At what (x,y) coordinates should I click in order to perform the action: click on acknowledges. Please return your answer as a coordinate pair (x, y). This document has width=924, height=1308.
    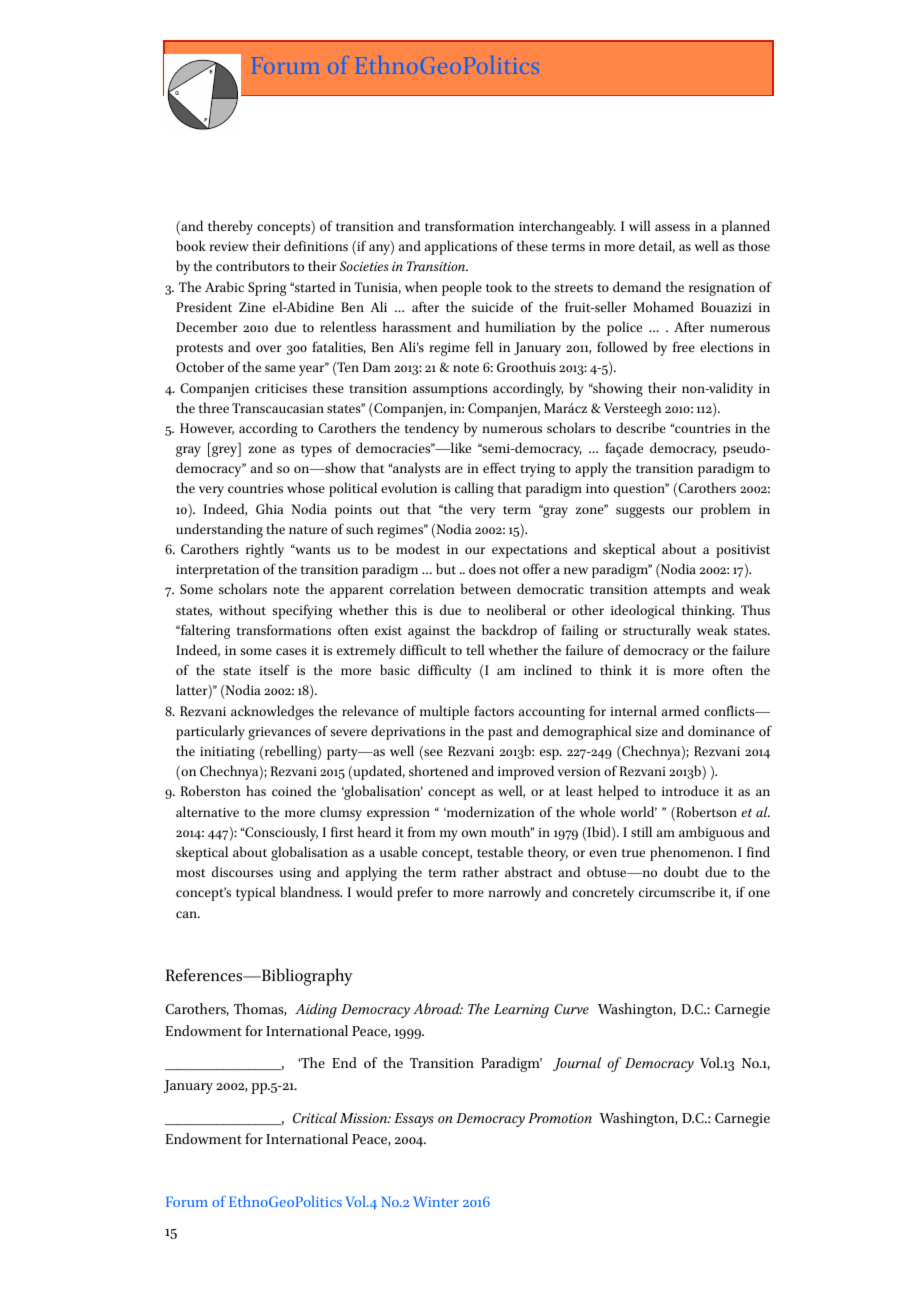
    Looking at the image, I should click on (272, 712).
